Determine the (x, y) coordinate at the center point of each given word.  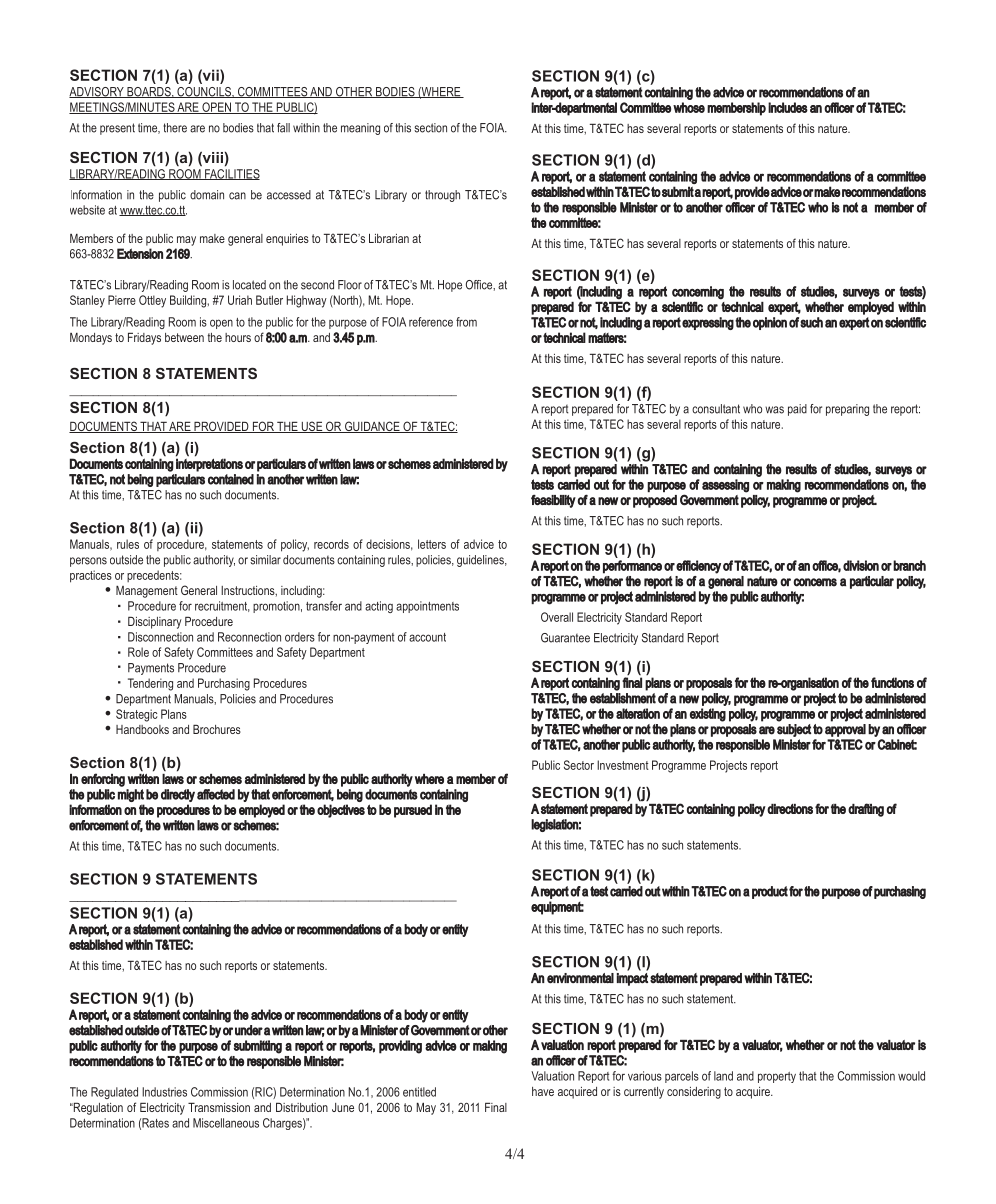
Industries (164, 1092)
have (543, 1091)
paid (797, 410)
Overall (557, 617)
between (184, 337)
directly (178, 795)
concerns (815, 582)
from (466, 322)
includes (788, 107)
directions (790, 809)
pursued (413, 811)
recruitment (222, 606)
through (442, 196)
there (175, 128)
